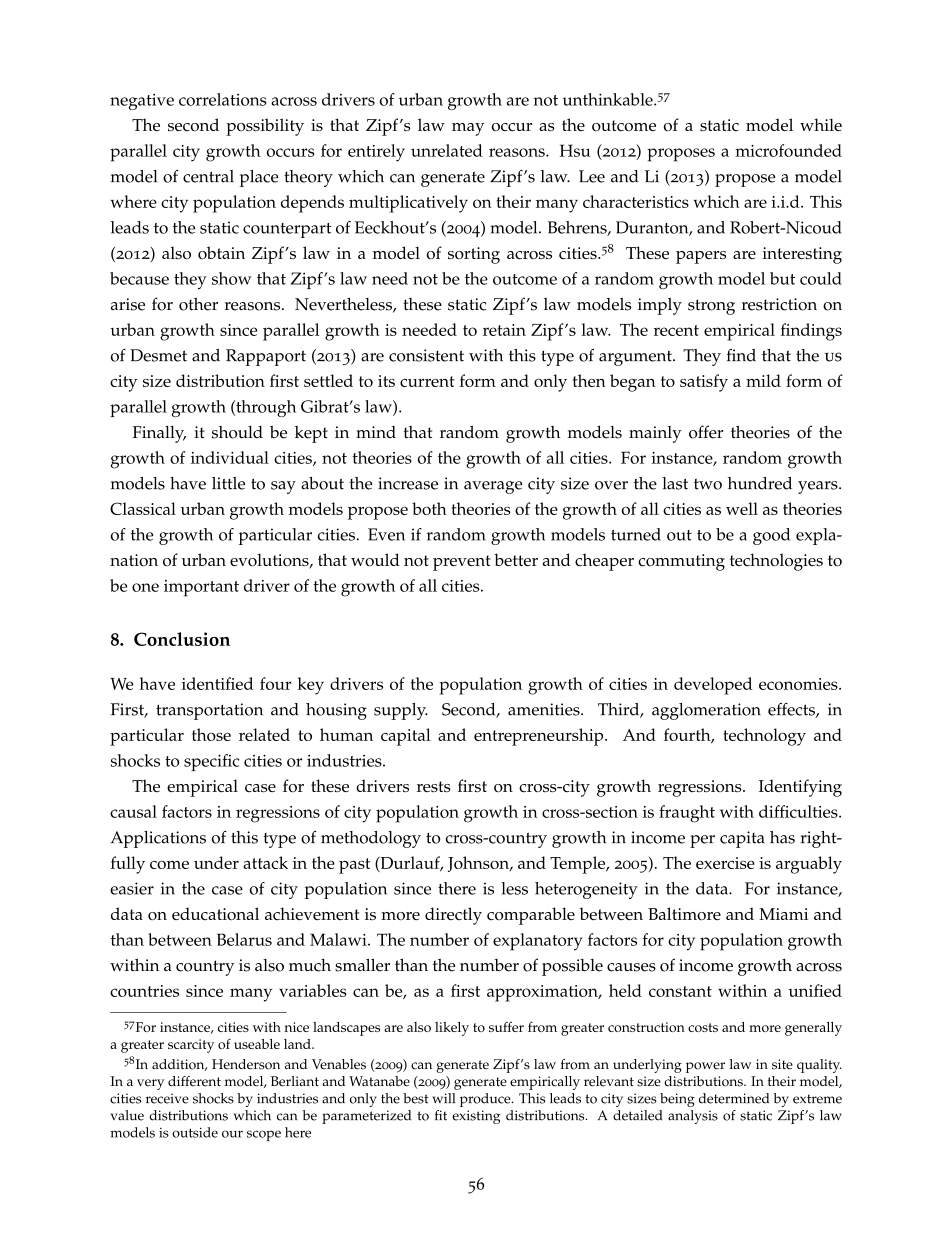 Image resolution: width=952 pixels, height=1233 pixels. I want to click on correlations, so click(222, 99).
